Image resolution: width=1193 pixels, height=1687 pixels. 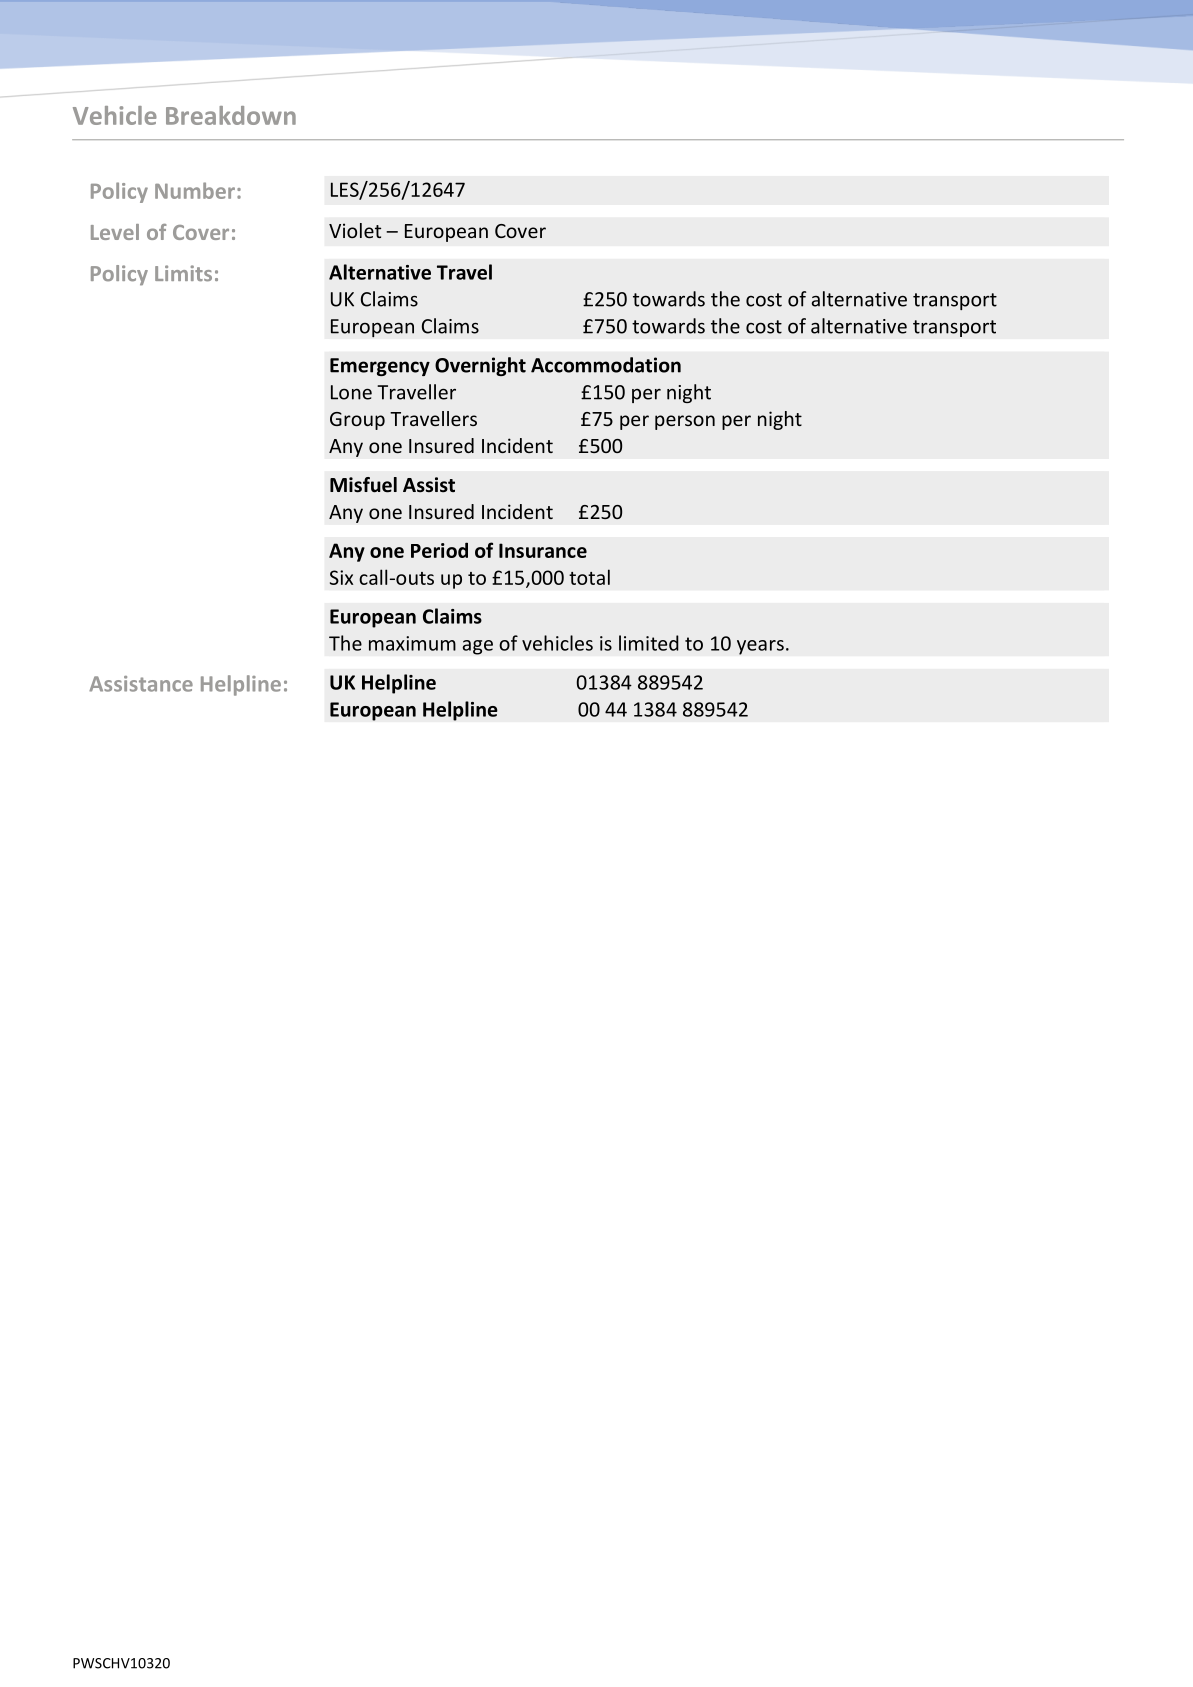 I want to click on person, so click(x=685, y=422).
